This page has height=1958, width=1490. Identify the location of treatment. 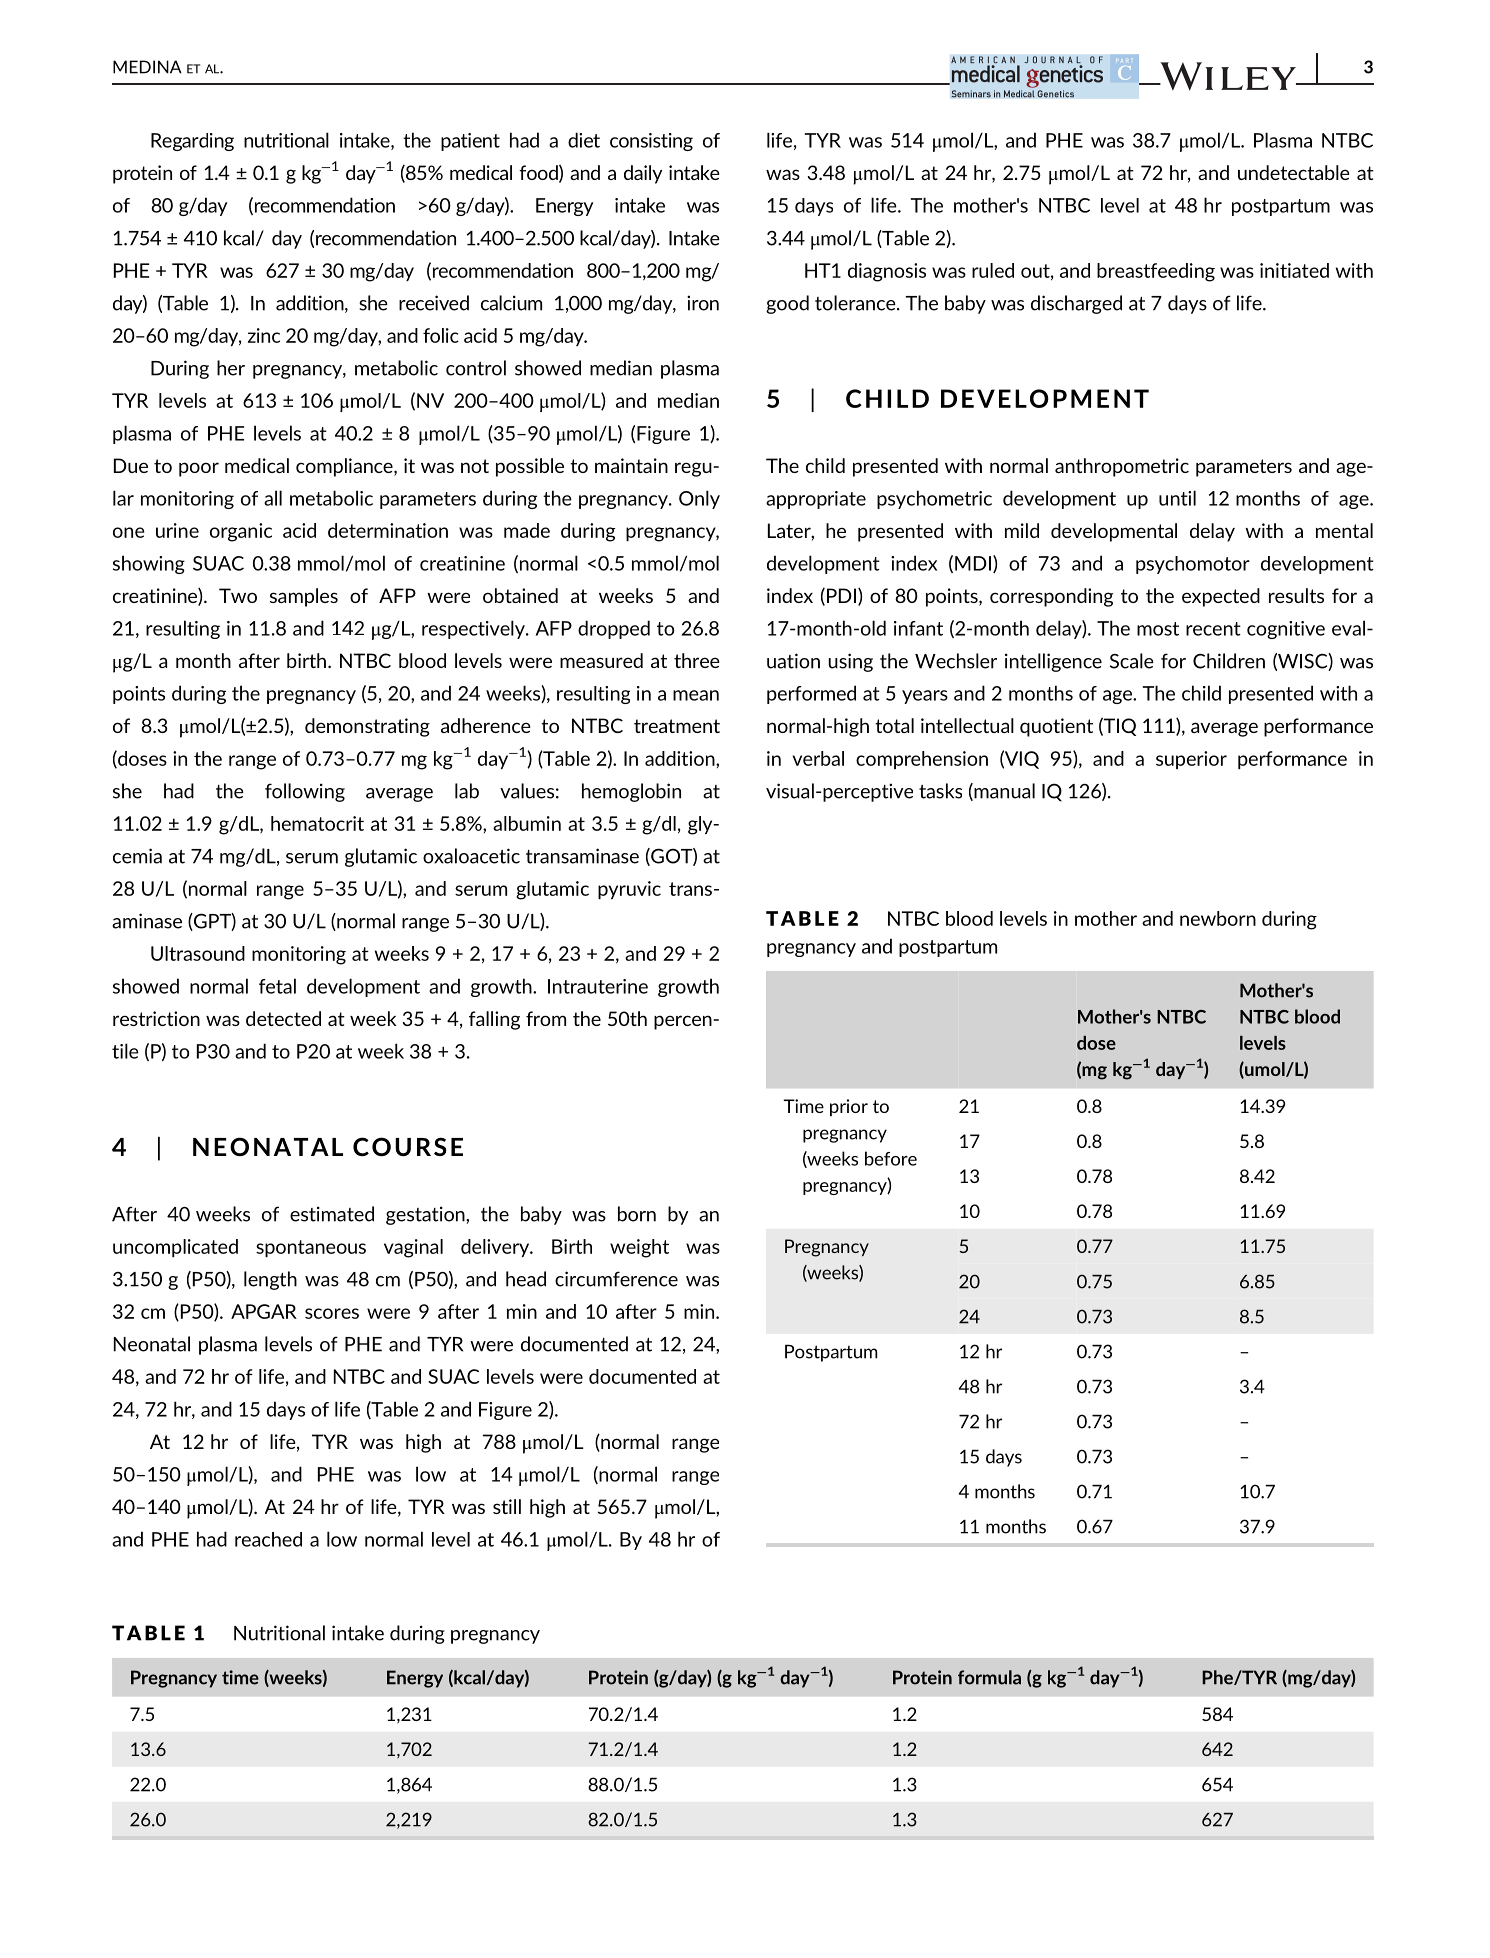
(677, 726).
